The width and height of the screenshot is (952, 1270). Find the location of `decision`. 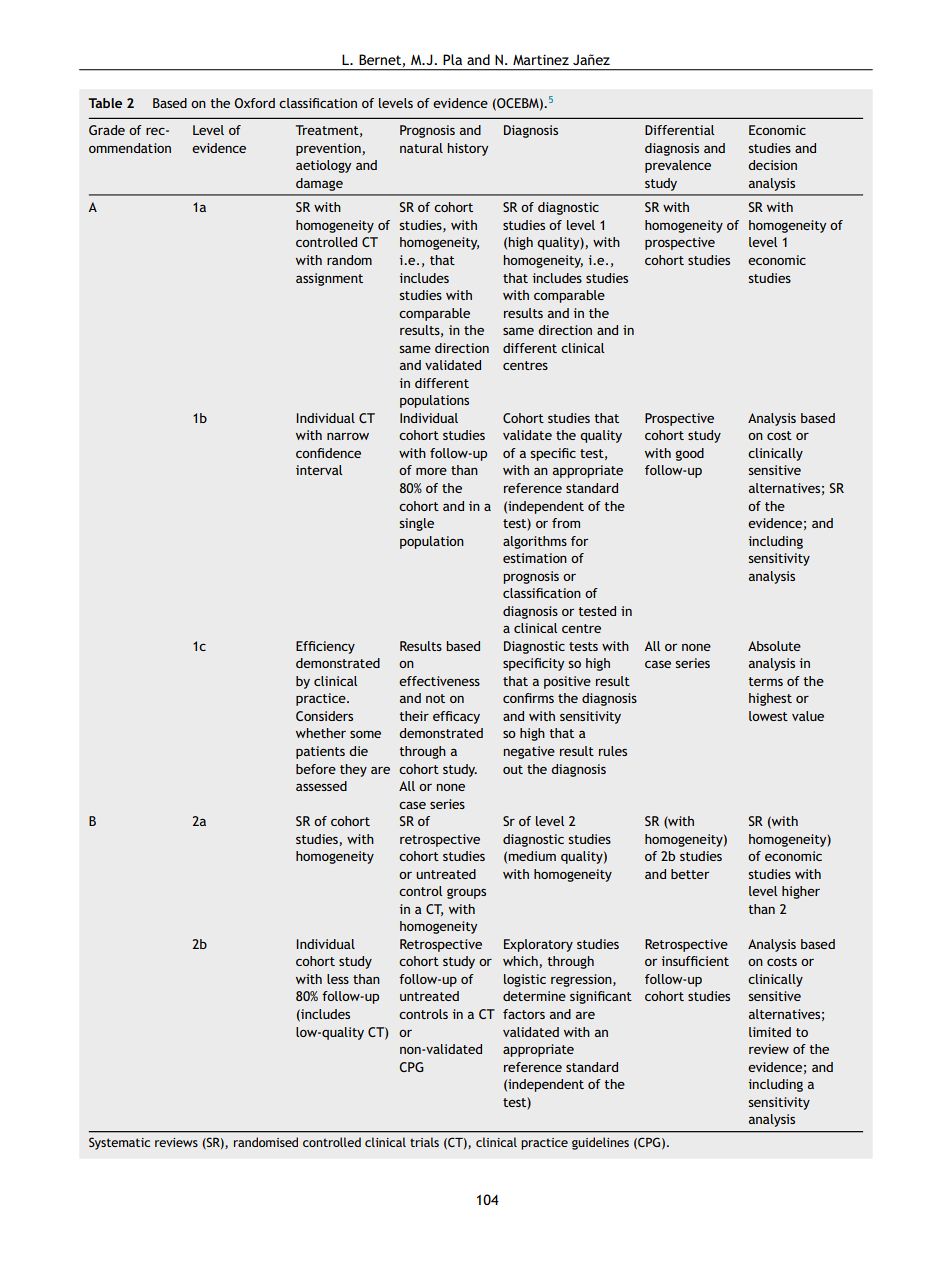

decision is located at coordinates (772, 165).
